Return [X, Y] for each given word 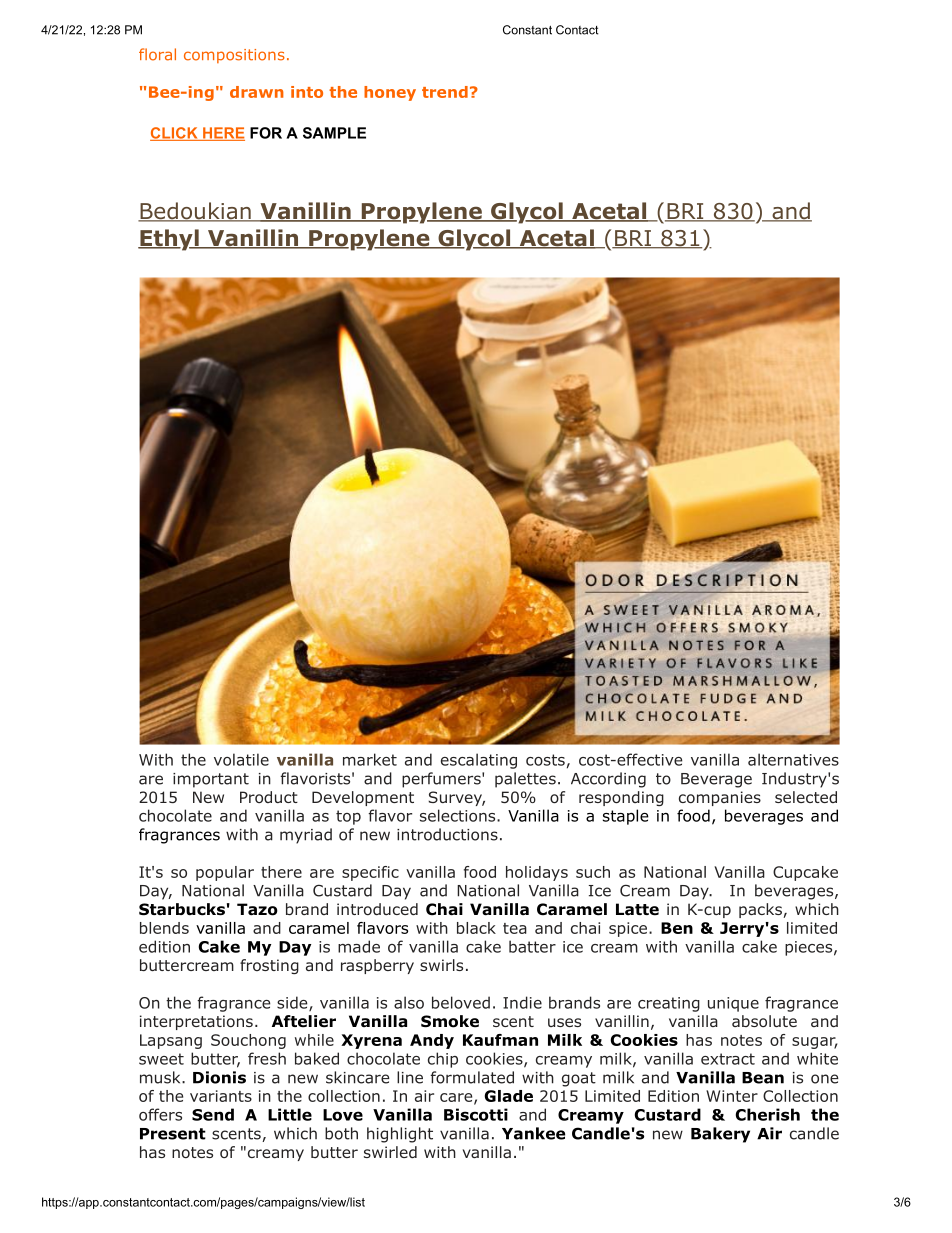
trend [445, 92]
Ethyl [169, 240]
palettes [525, 780]
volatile [241, 759]
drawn [257, 92]
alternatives [793, 759]
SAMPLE [334, 133]
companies [720, 798]
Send [213, 1114]
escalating [479, 761]
